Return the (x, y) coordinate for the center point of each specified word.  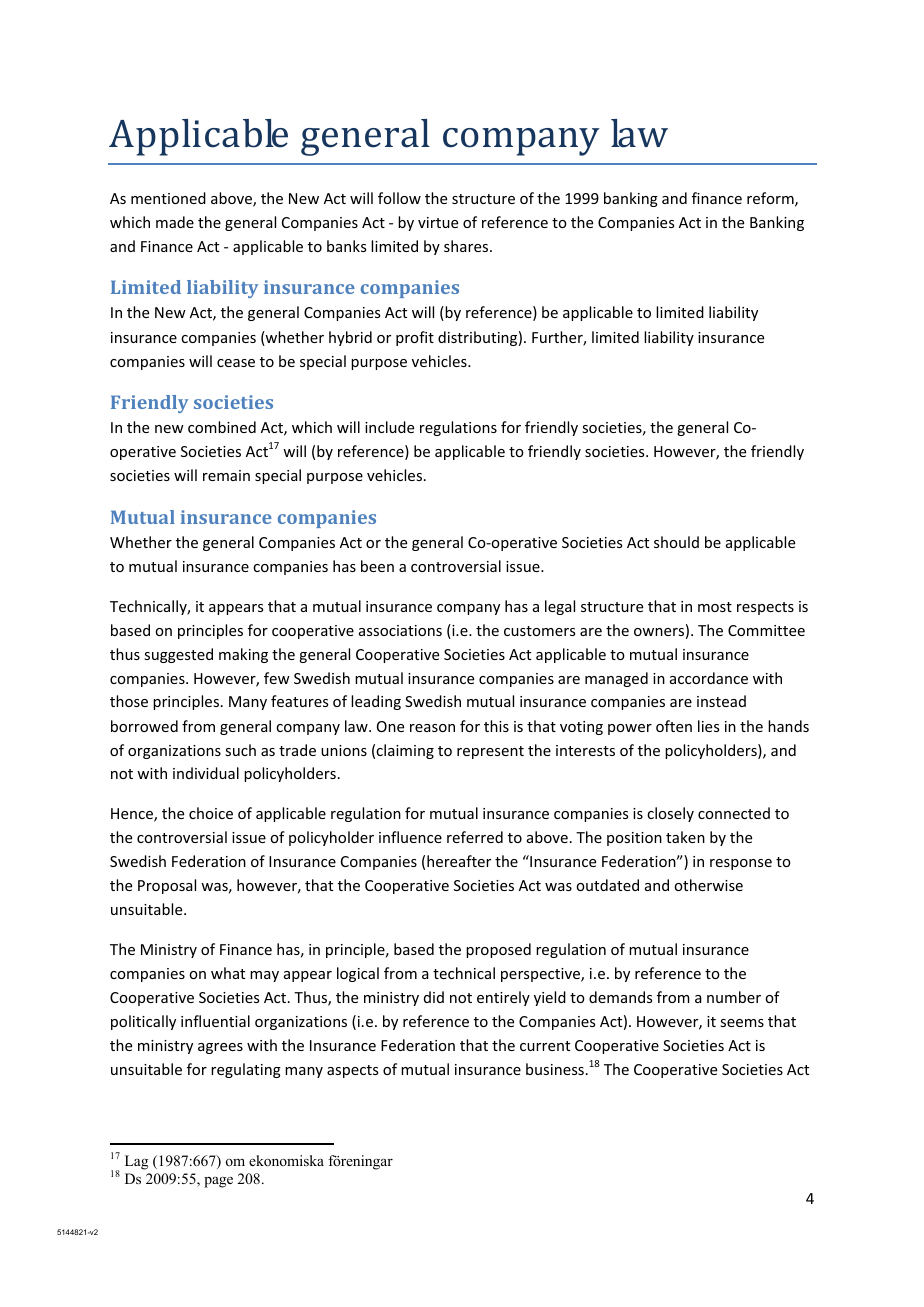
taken (685, 837)
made (175, 222)
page (218, 1182)
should (676, 542)
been (377, 566)
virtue (438, 222)
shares (467, 246)
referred (475, 837)
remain (226, 475)
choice (211, 813)
